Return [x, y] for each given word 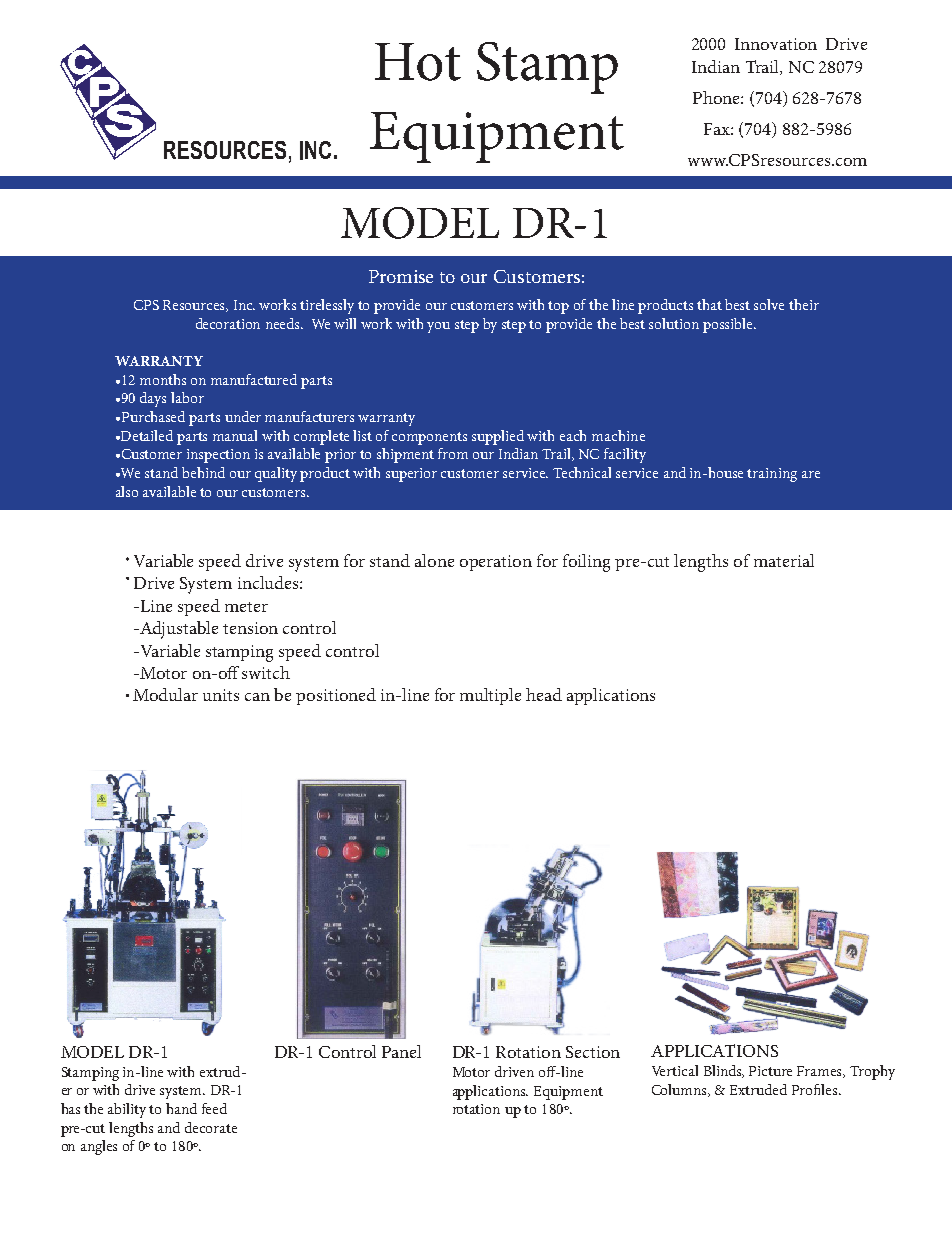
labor [187, 397]
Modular [165, 694]
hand [181, 1108]
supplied [498, 437]
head [544, 694]
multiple [490, 696]
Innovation [776, 44]
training [772, 475]
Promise [401, 276]
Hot [418, 62]
